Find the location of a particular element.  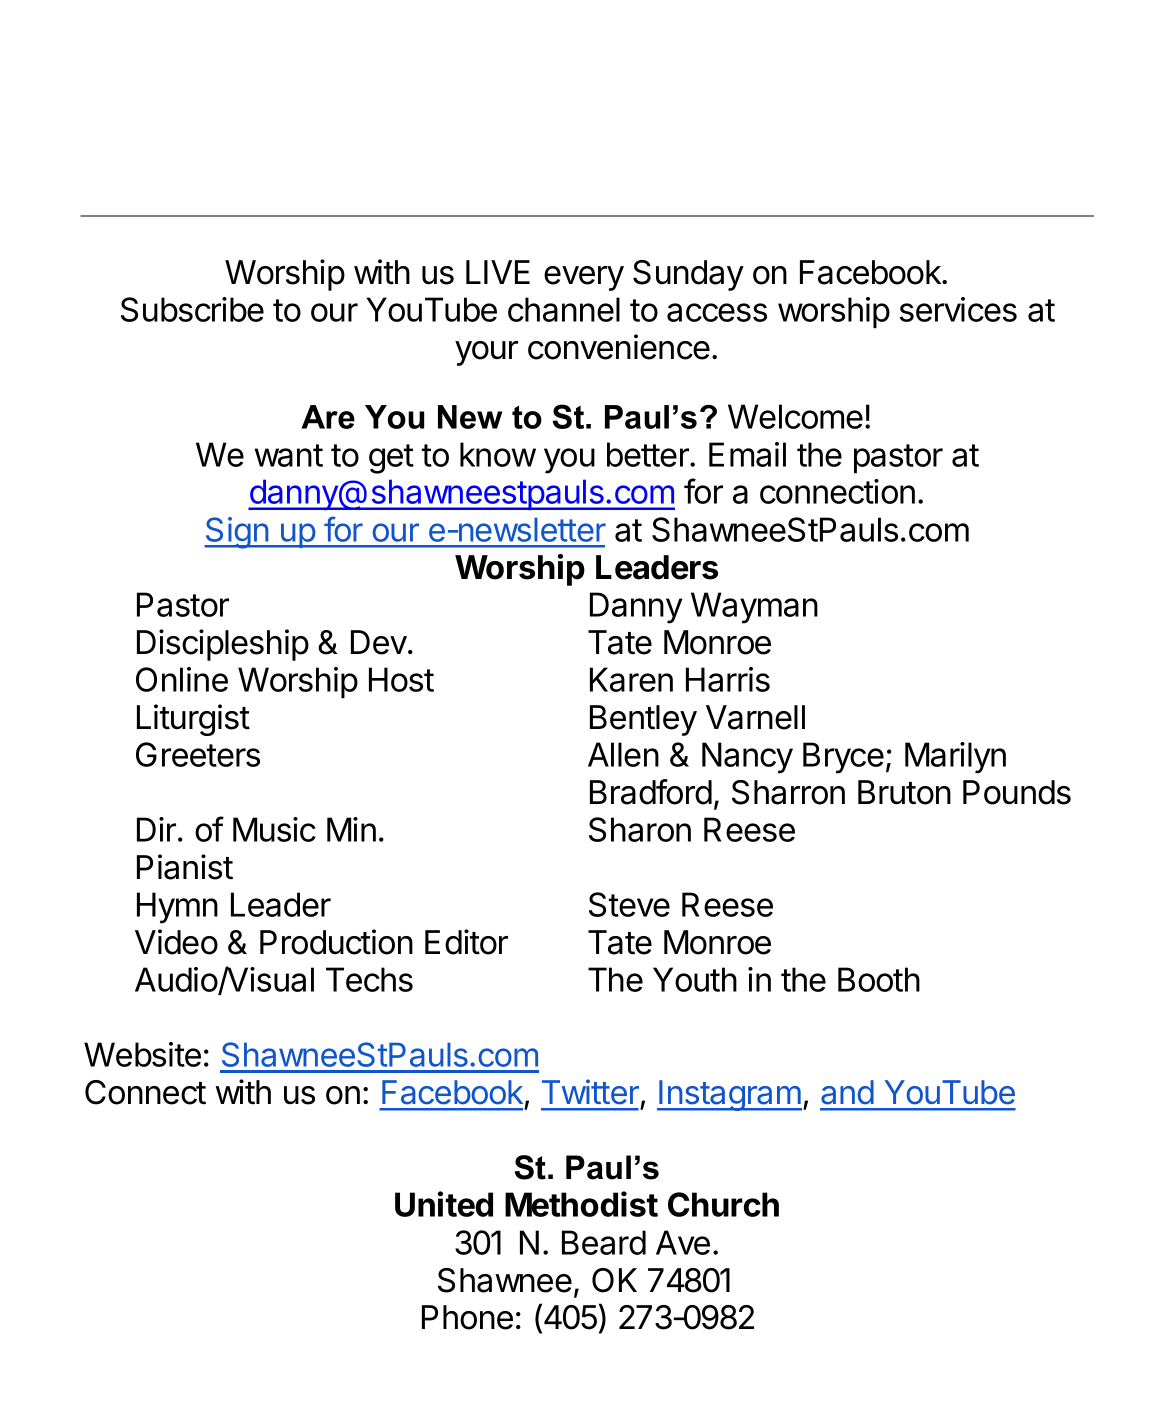

Hymn is located at coordinates (177, 908).
